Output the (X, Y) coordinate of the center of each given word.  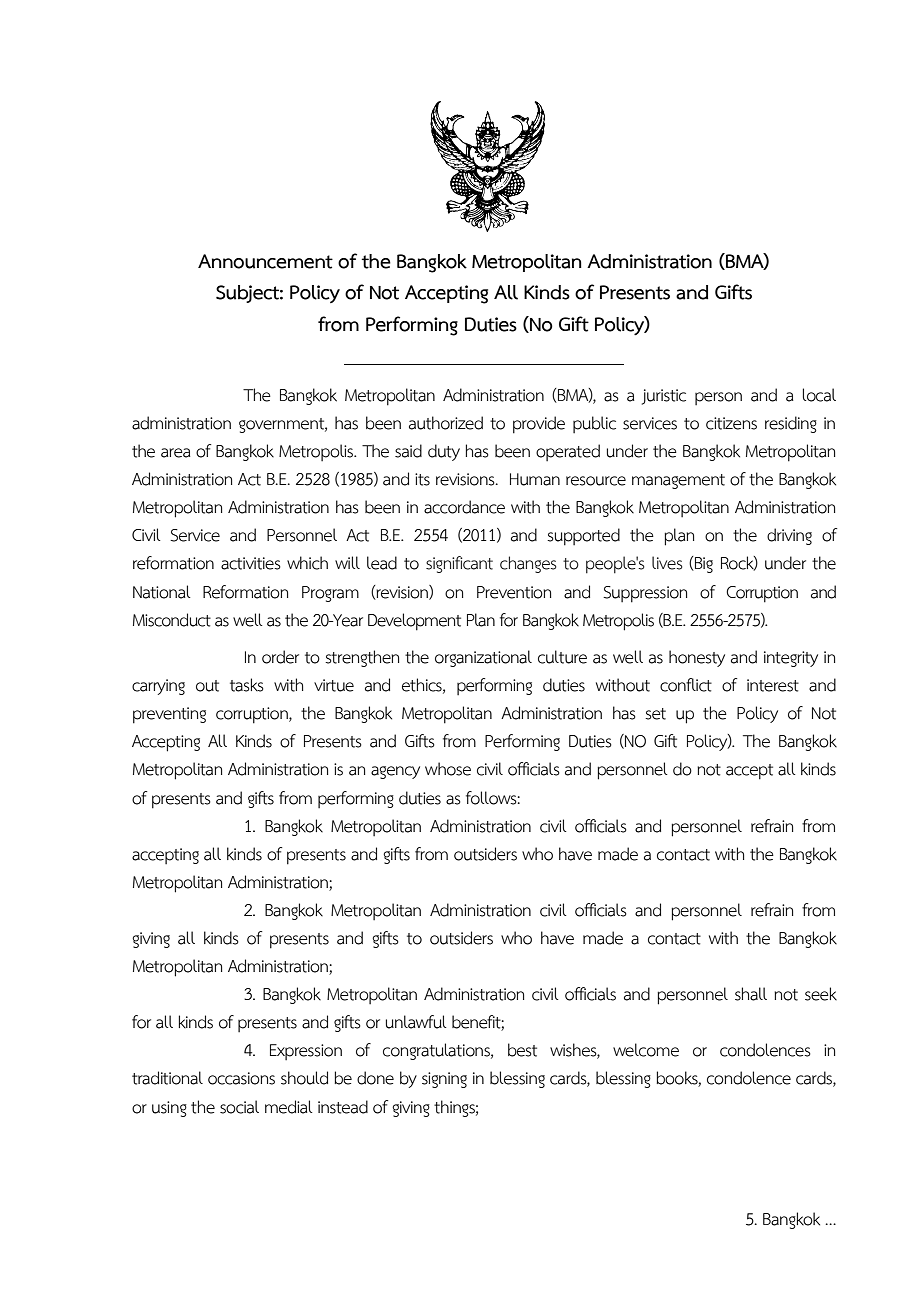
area (176, 453)
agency (395, 772)
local (819, 395)
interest (773, 685)
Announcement (265, 261)
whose (448, 769)
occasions (241, 1078)
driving (789, 536)
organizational (483, 658)
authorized (446, 423)
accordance (464, 507)
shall (751, 994)
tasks (247, 685)
